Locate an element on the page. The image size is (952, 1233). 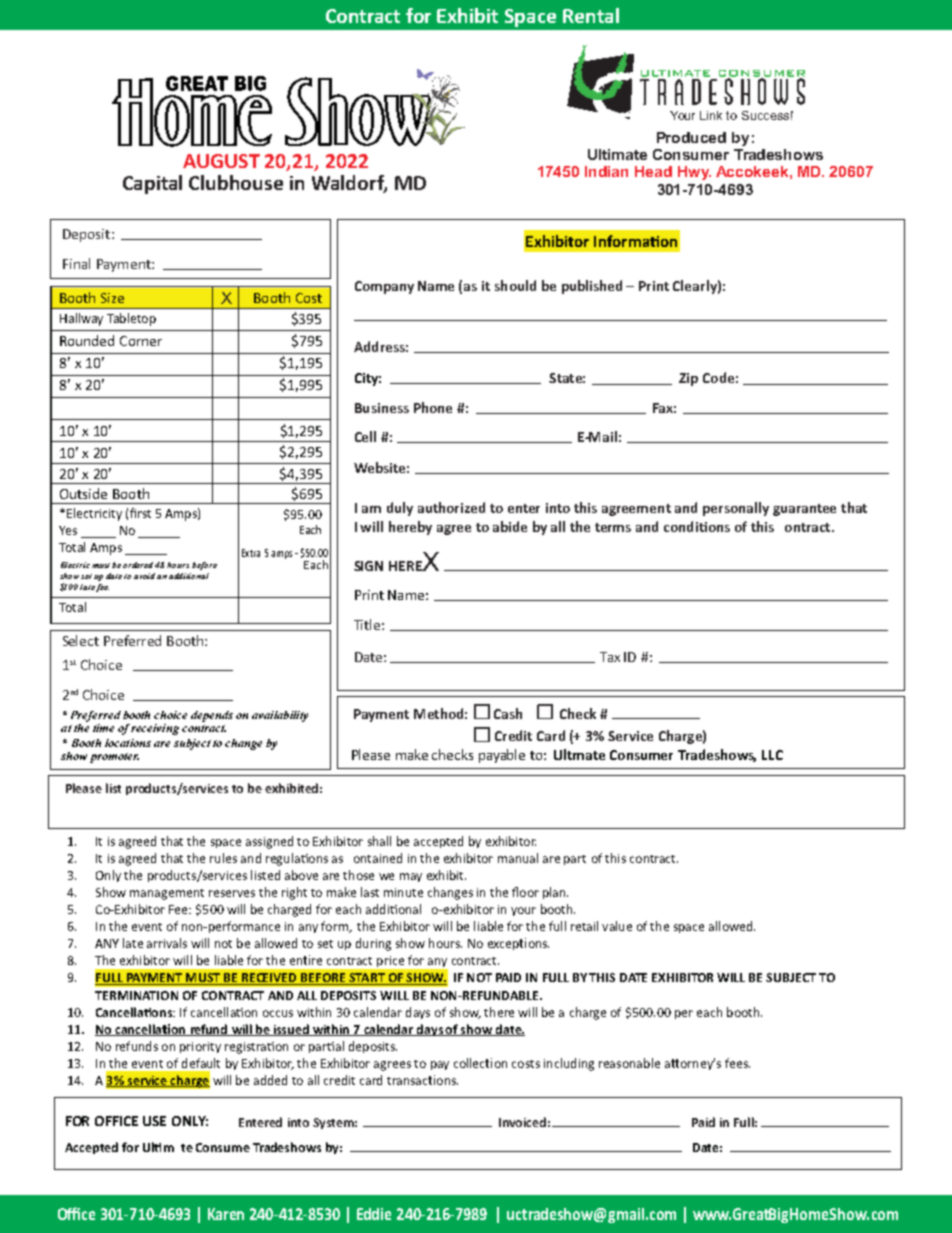
fees is located at coordinates (737, 1063).
